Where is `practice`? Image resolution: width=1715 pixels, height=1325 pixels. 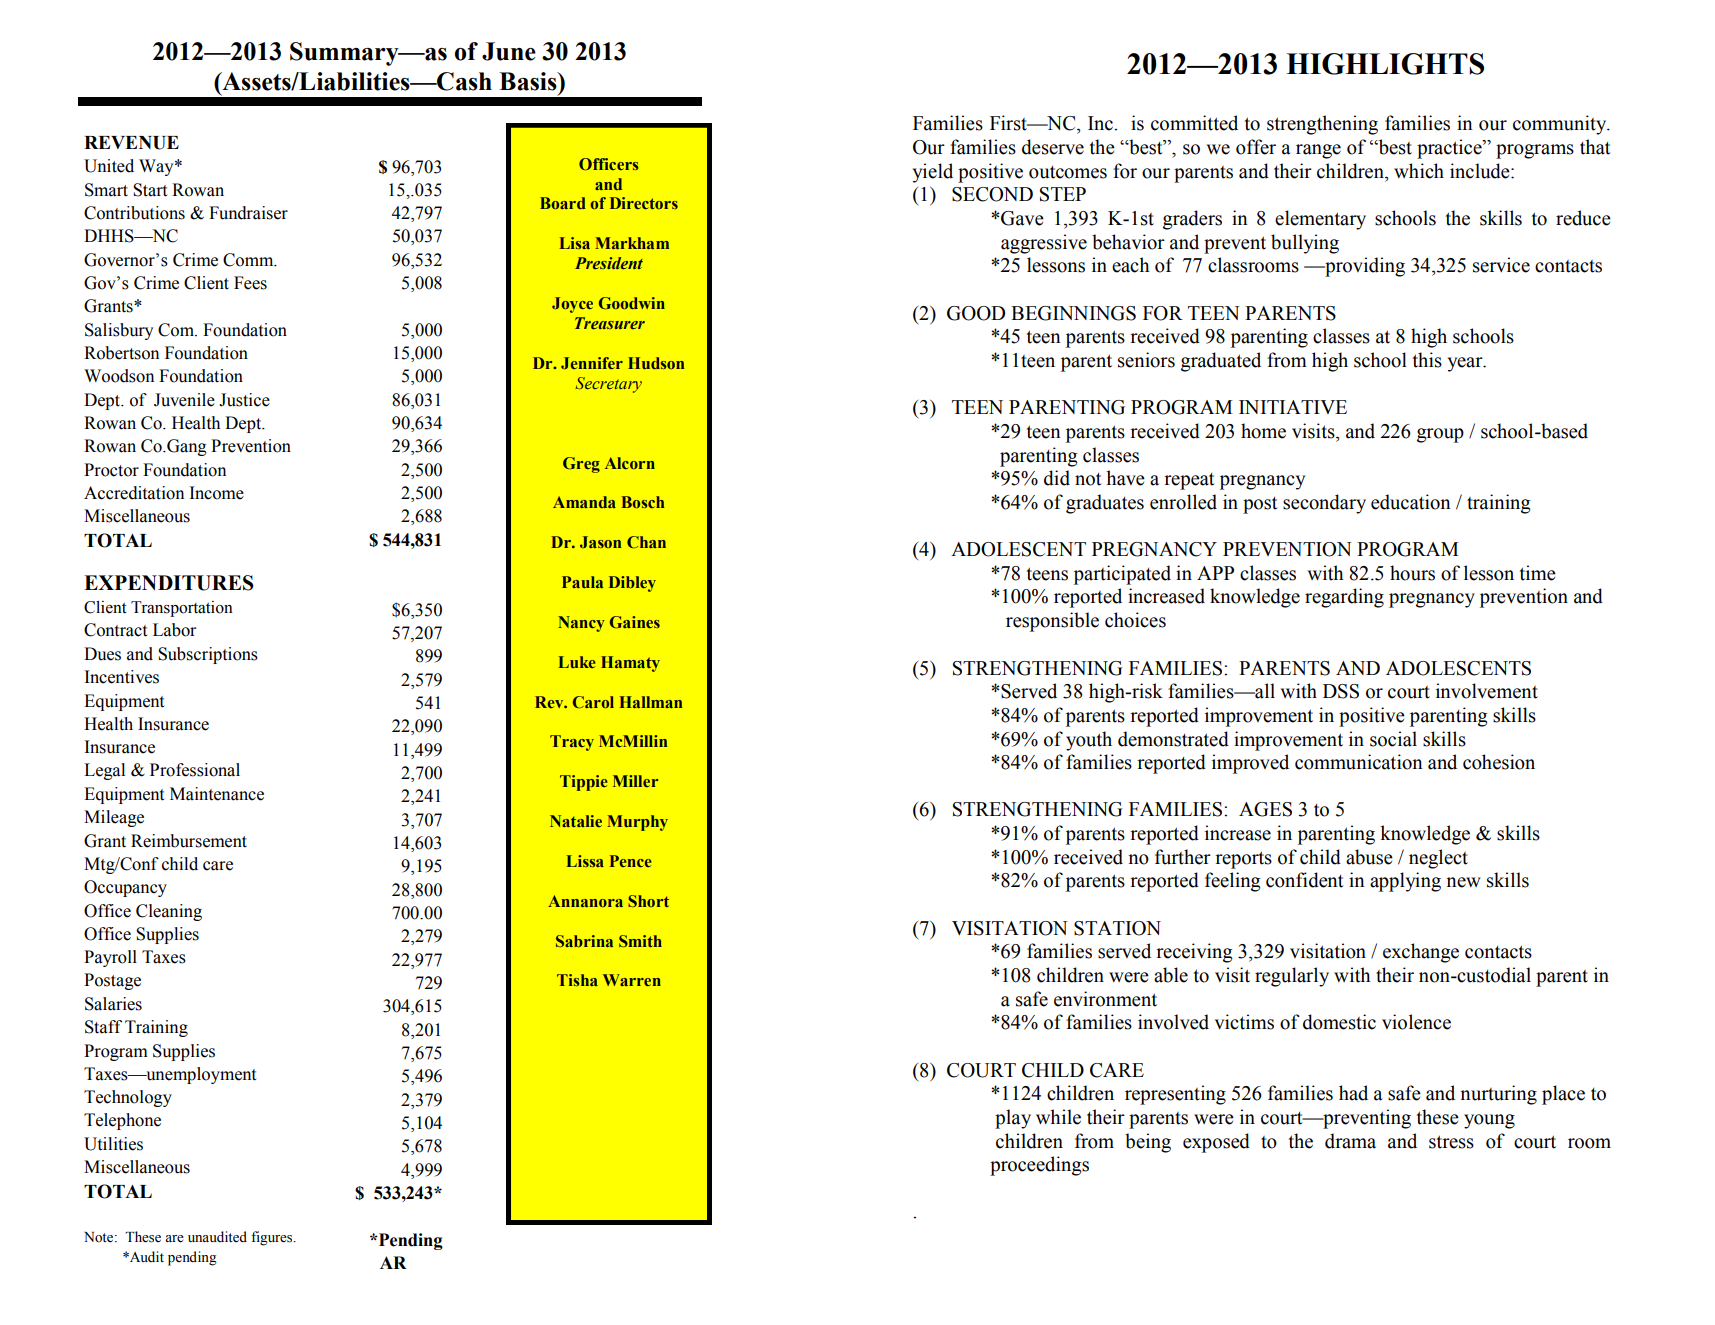 practice is located at coordinates (1450, 149).
